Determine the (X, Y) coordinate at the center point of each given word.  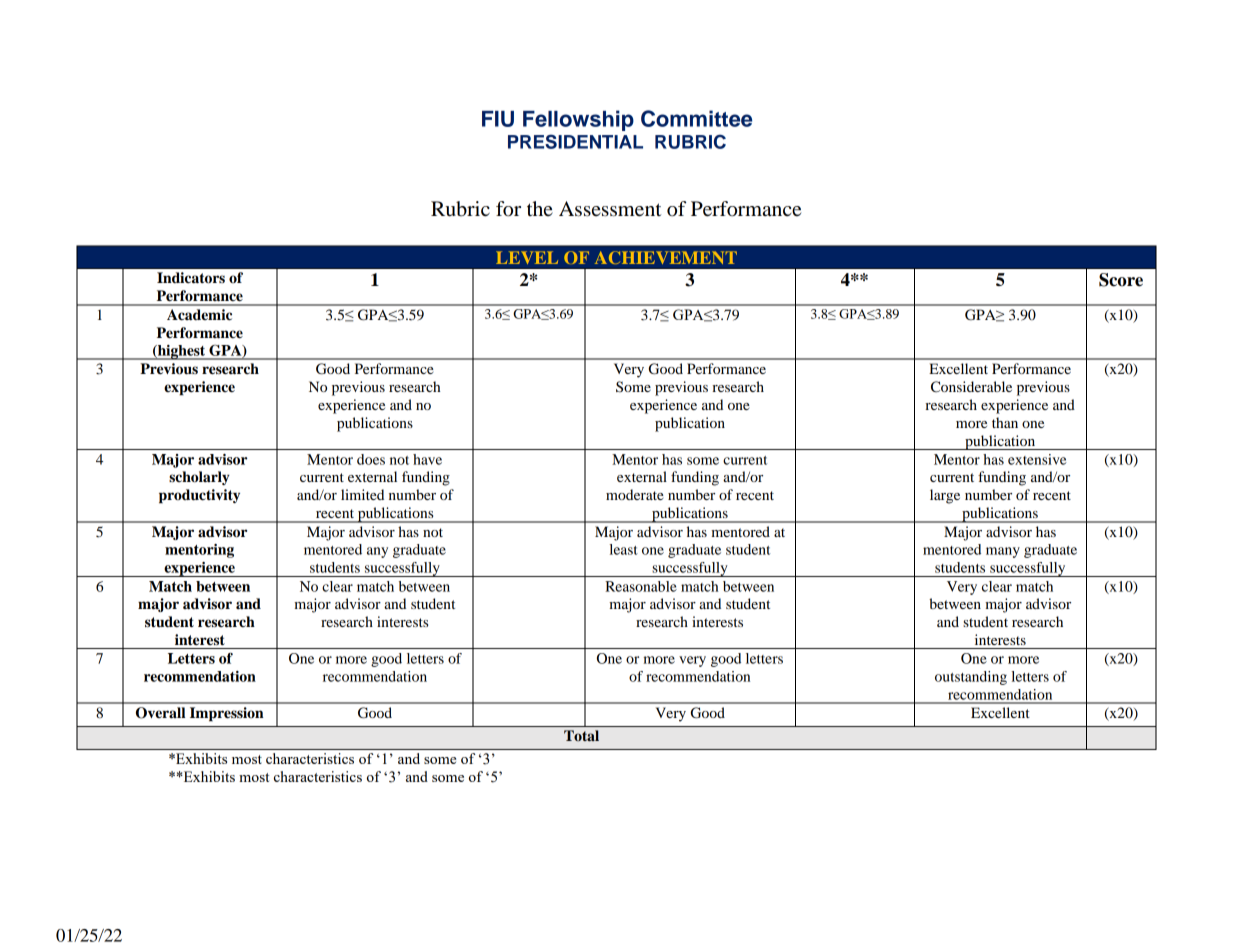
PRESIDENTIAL (575, 141)
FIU (498, 119)
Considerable (971, 387)
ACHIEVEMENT (666, 258)
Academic (199, 315)
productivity (199, 496)
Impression (227, 714)
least (624, 549)
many (1003, 552)
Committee (696, 118)
